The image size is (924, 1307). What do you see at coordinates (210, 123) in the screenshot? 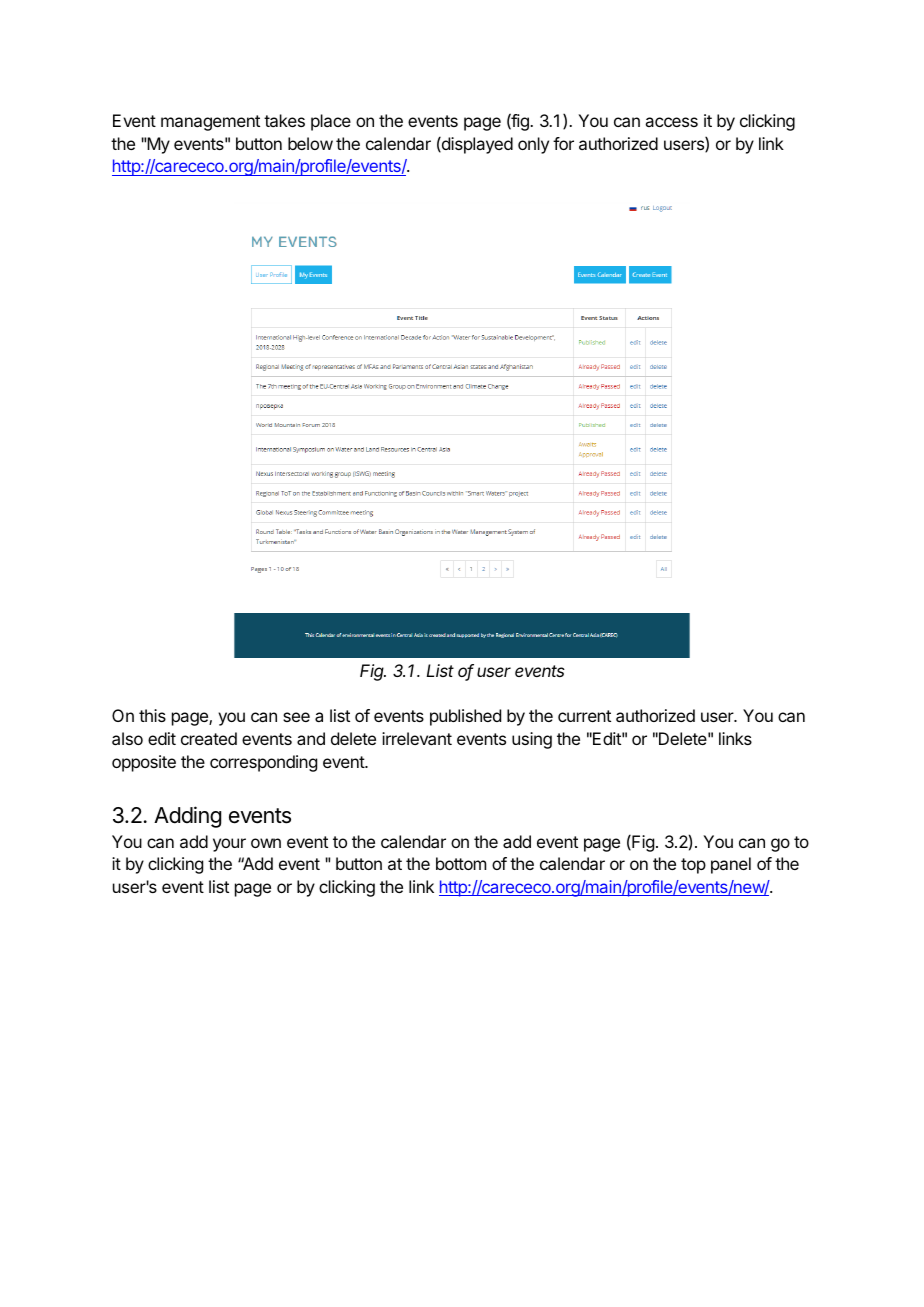
I see `management` at bounding box center [210, 123].
